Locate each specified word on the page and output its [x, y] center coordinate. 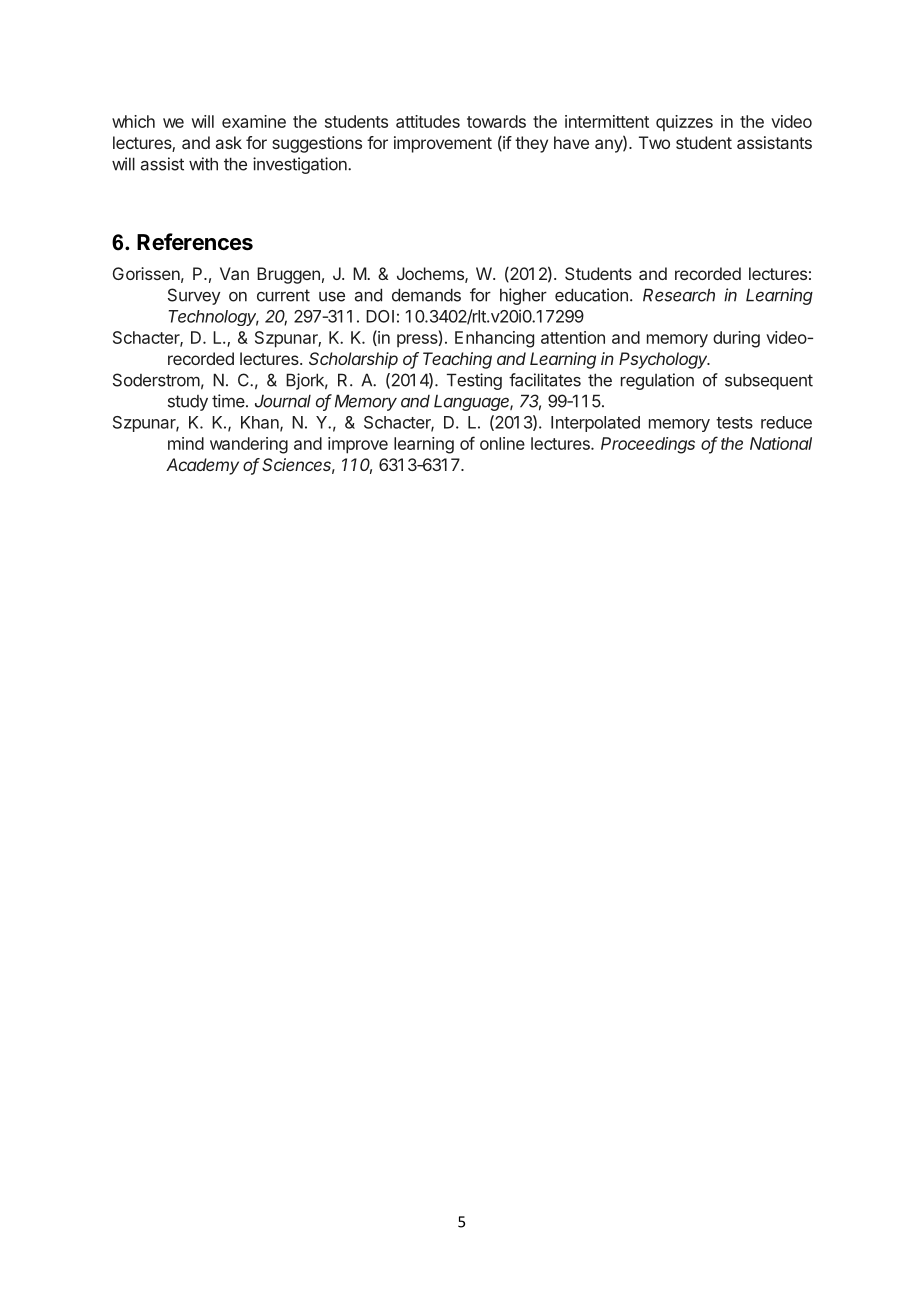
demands [426, 295]
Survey [194, 296]
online [502, 443]
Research [679, 295]
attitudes [428, 121]
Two [654, 142]
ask [229, 142]
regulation [657, 381]
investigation [301, 165]
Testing [474, 381]
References [195, 242]
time [229, 401]
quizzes [684, 123]
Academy [202, 466]
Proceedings [648, 445]
